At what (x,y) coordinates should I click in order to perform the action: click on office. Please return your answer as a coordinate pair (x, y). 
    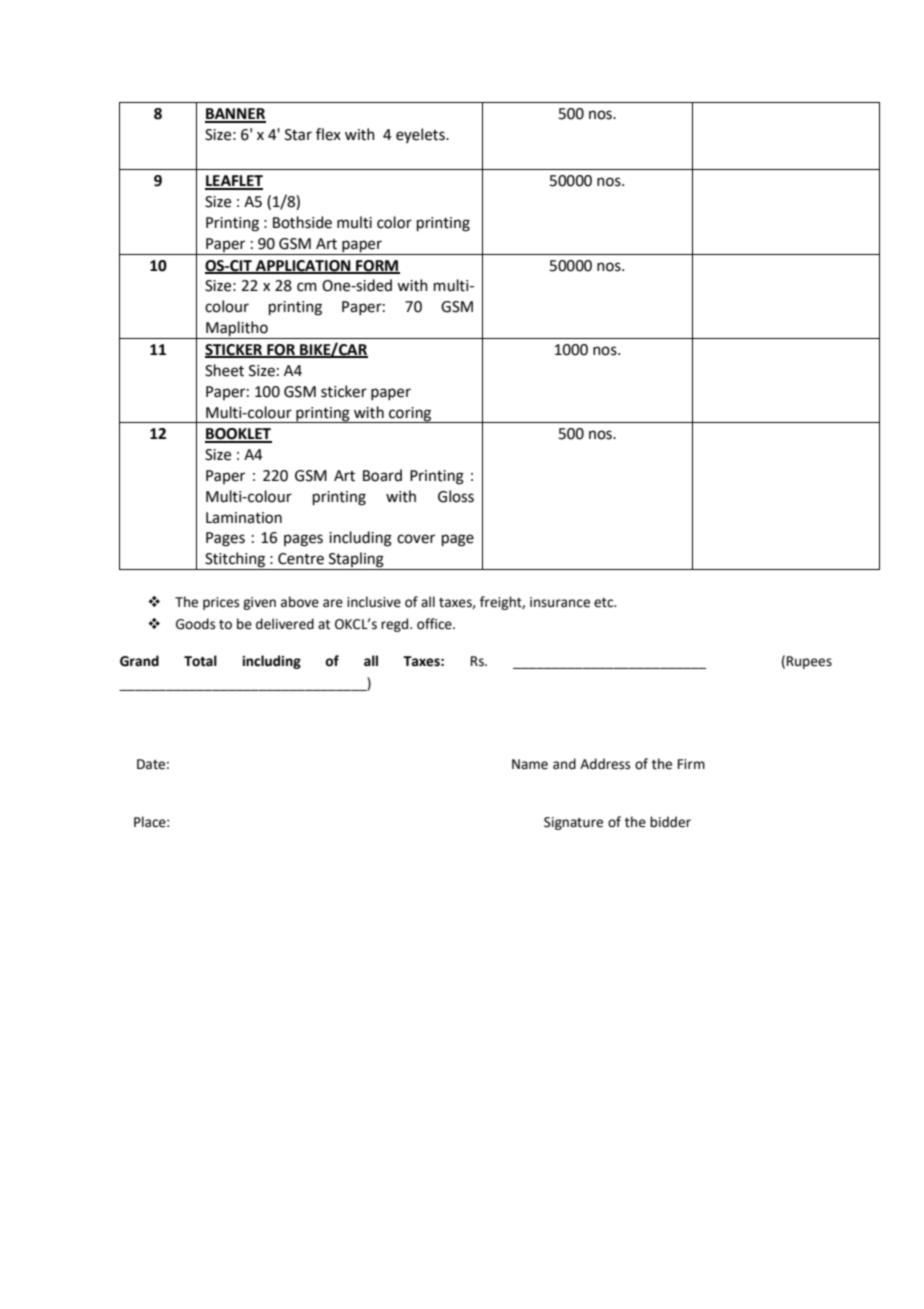
    Looking at the image, I should click on (435, 624).
